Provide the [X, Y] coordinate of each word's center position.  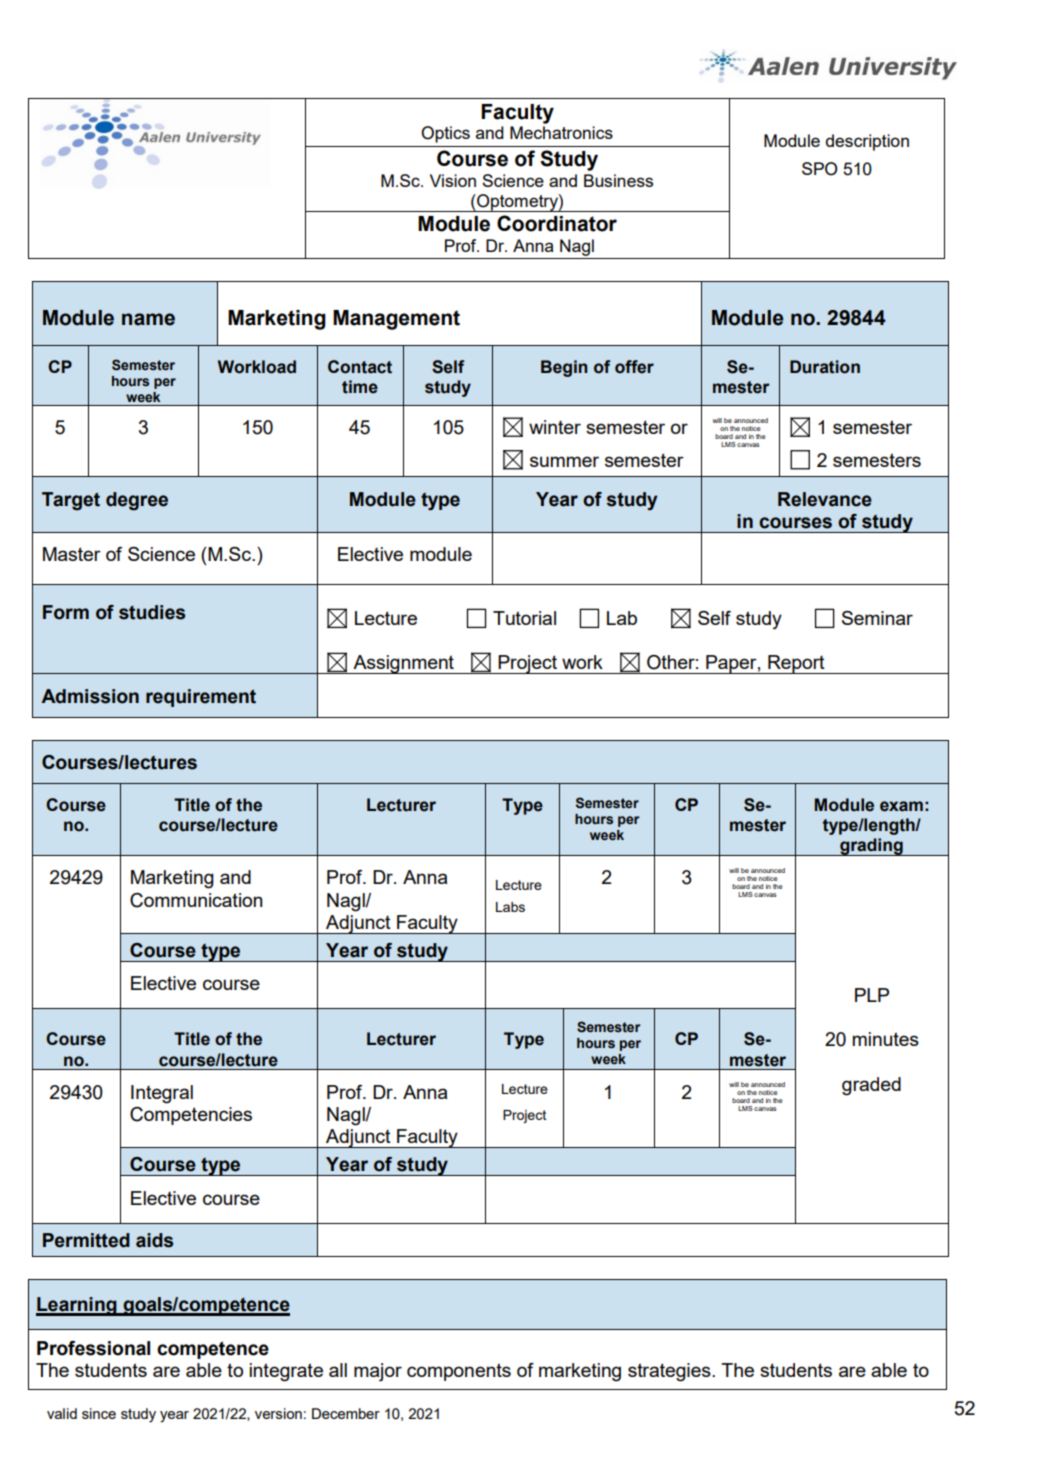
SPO [819, 169]
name [148, 319]
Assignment [403, 664]
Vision [453, 180]
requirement [201, 698]
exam [901, 806]
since [99, 1413]
